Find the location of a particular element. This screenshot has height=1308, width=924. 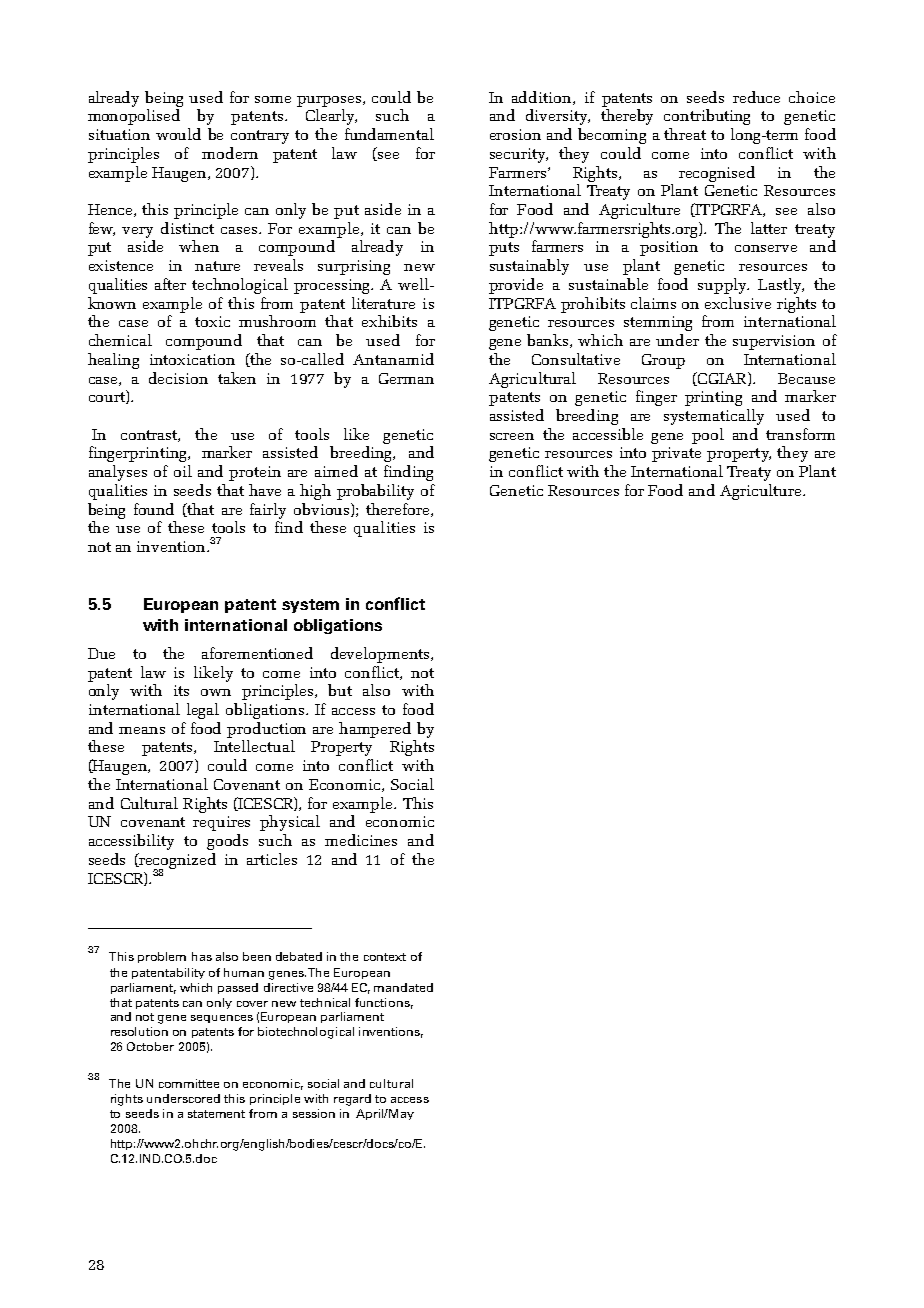

would is located at coordinates (178, 134).
